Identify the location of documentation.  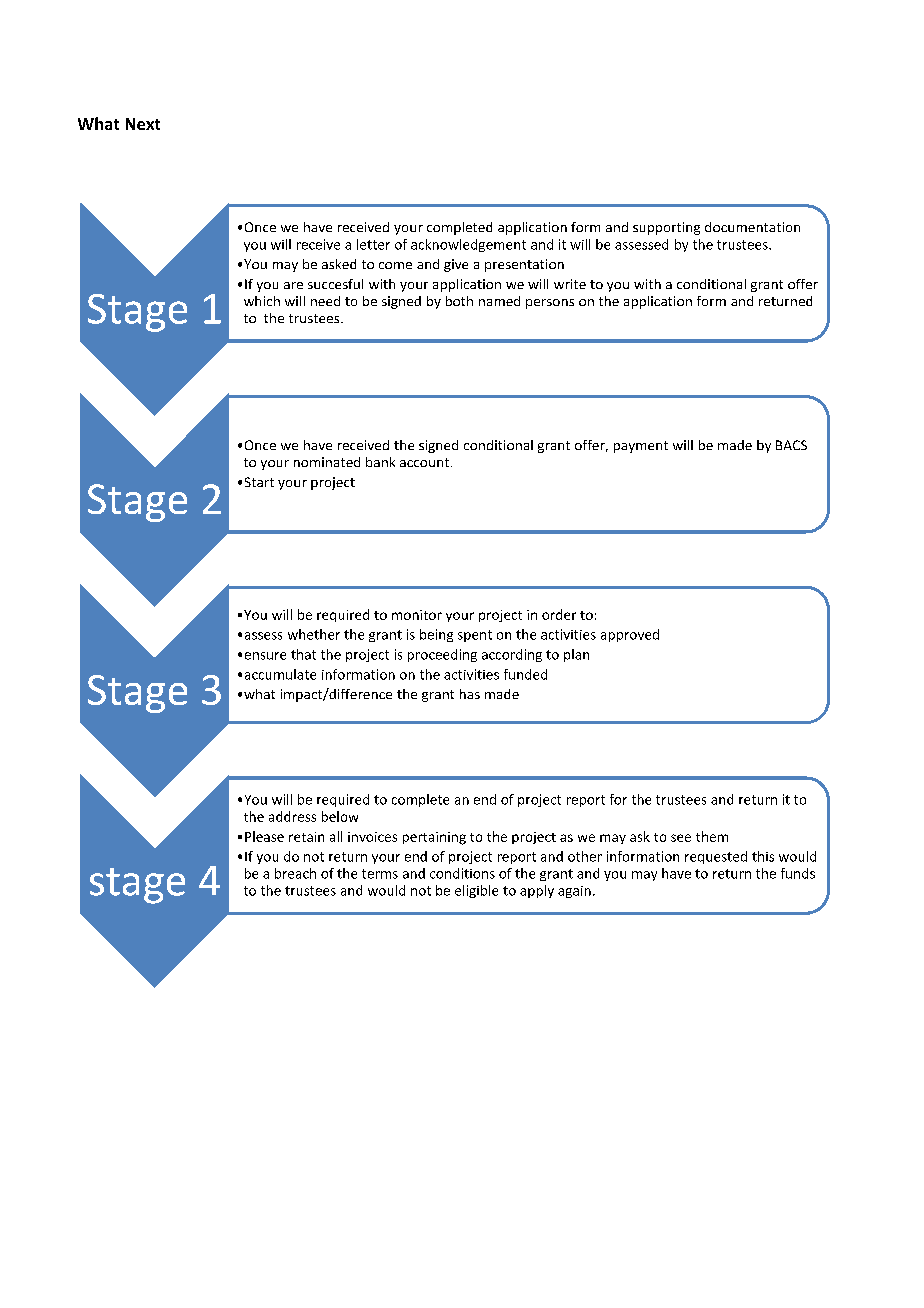
(752, 227).
